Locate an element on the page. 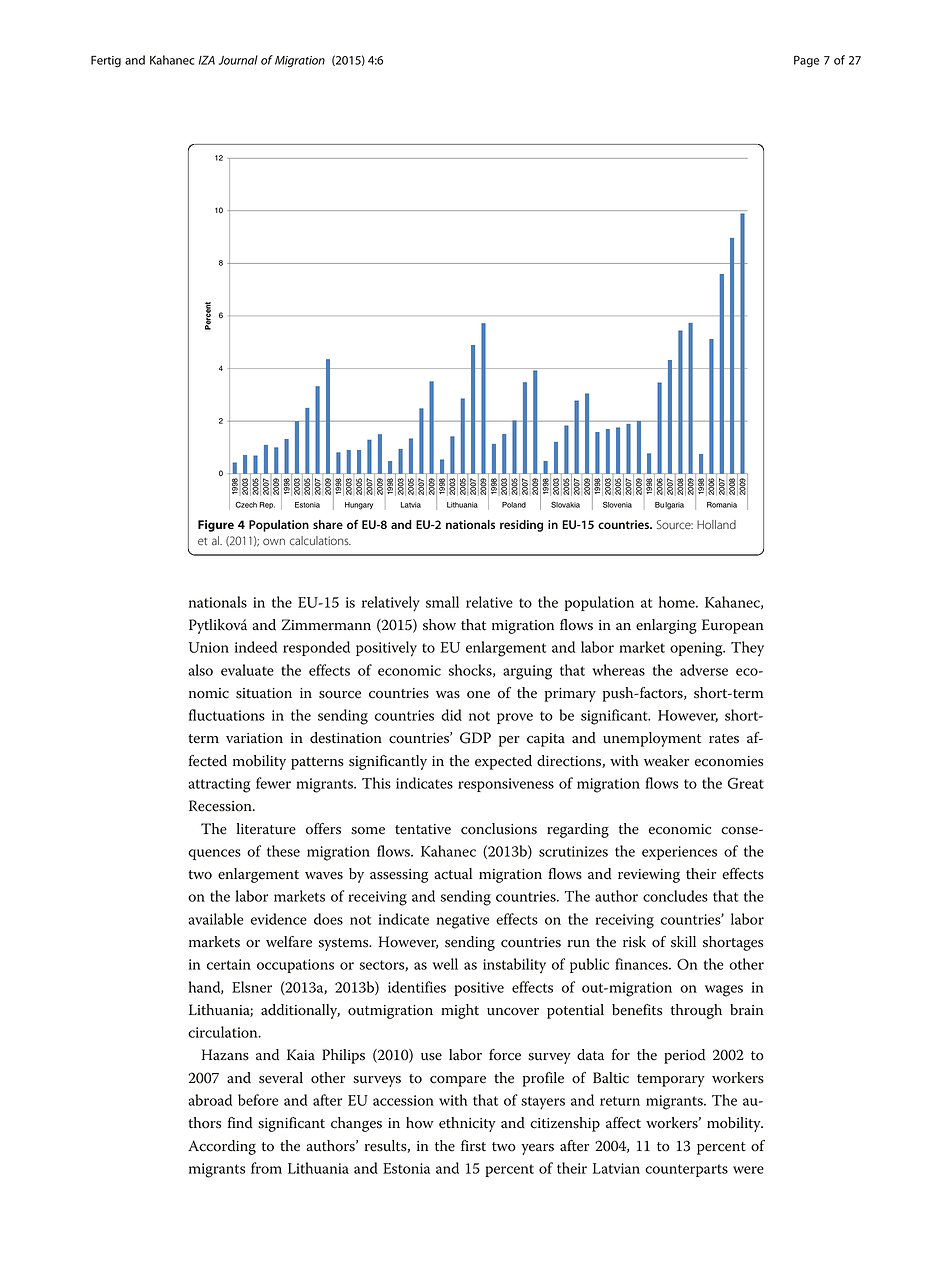  European is located at coordinates (733, 626).
